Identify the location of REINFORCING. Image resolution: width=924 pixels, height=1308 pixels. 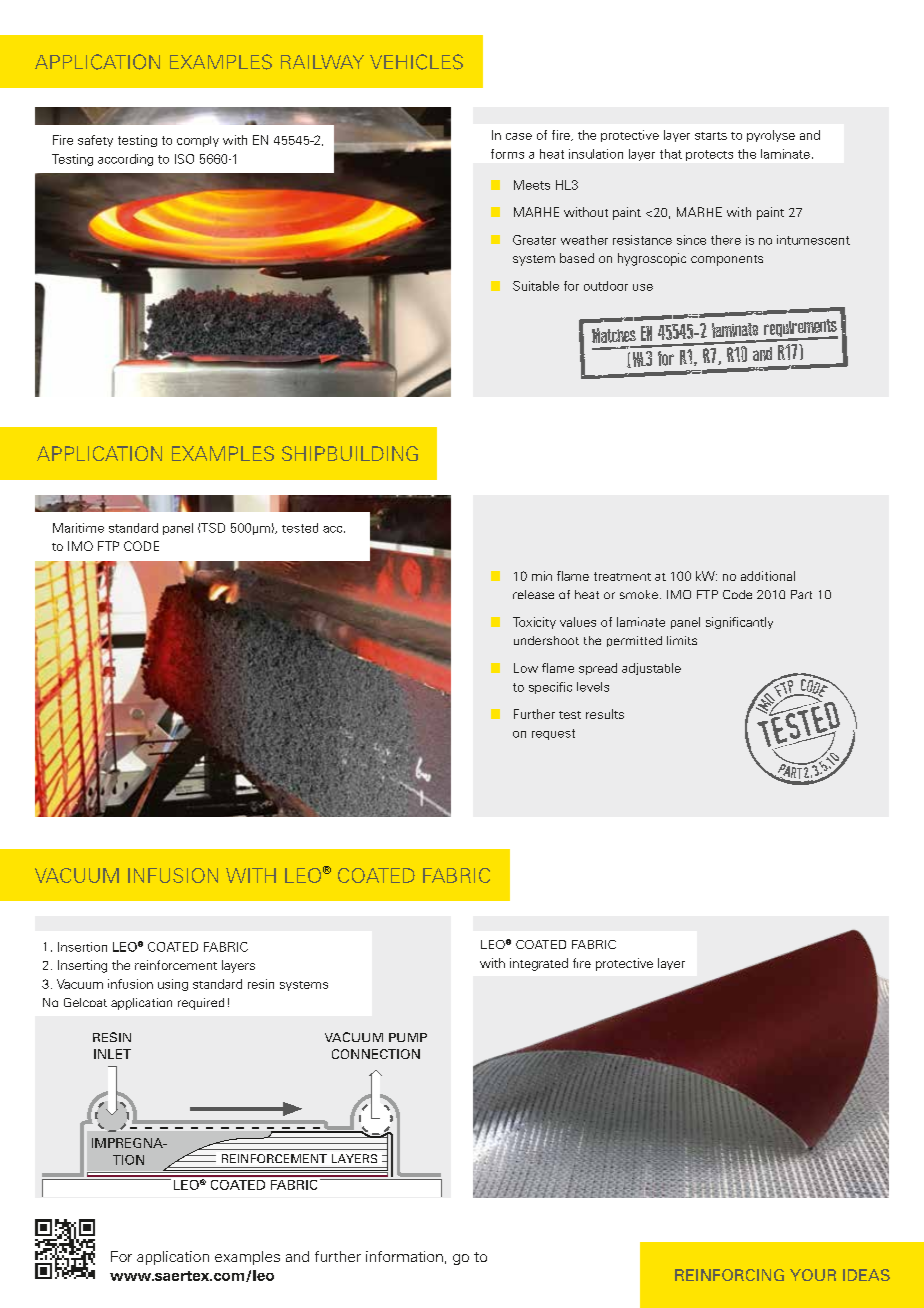
(729, 1275).
